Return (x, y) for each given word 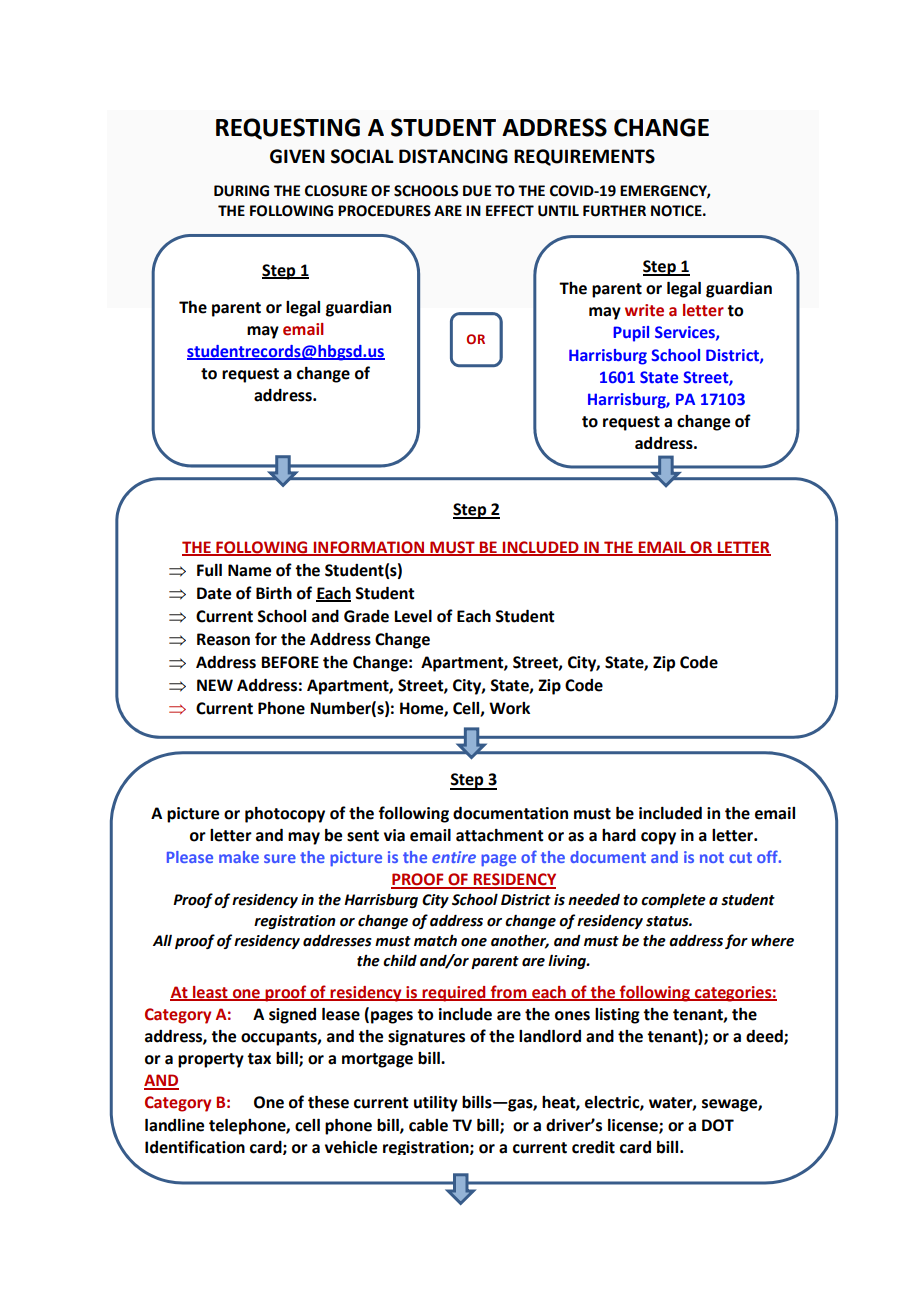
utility (436, 1103)
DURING (241, 191)
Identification (195, 1147)
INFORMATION (369, 548)
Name (249, 570)
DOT (718, 1125)
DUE (477, 191)
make (239, 857)
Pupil (631, 334)
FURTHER (614, 211)
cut (740, 857)
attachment (500, 835)
